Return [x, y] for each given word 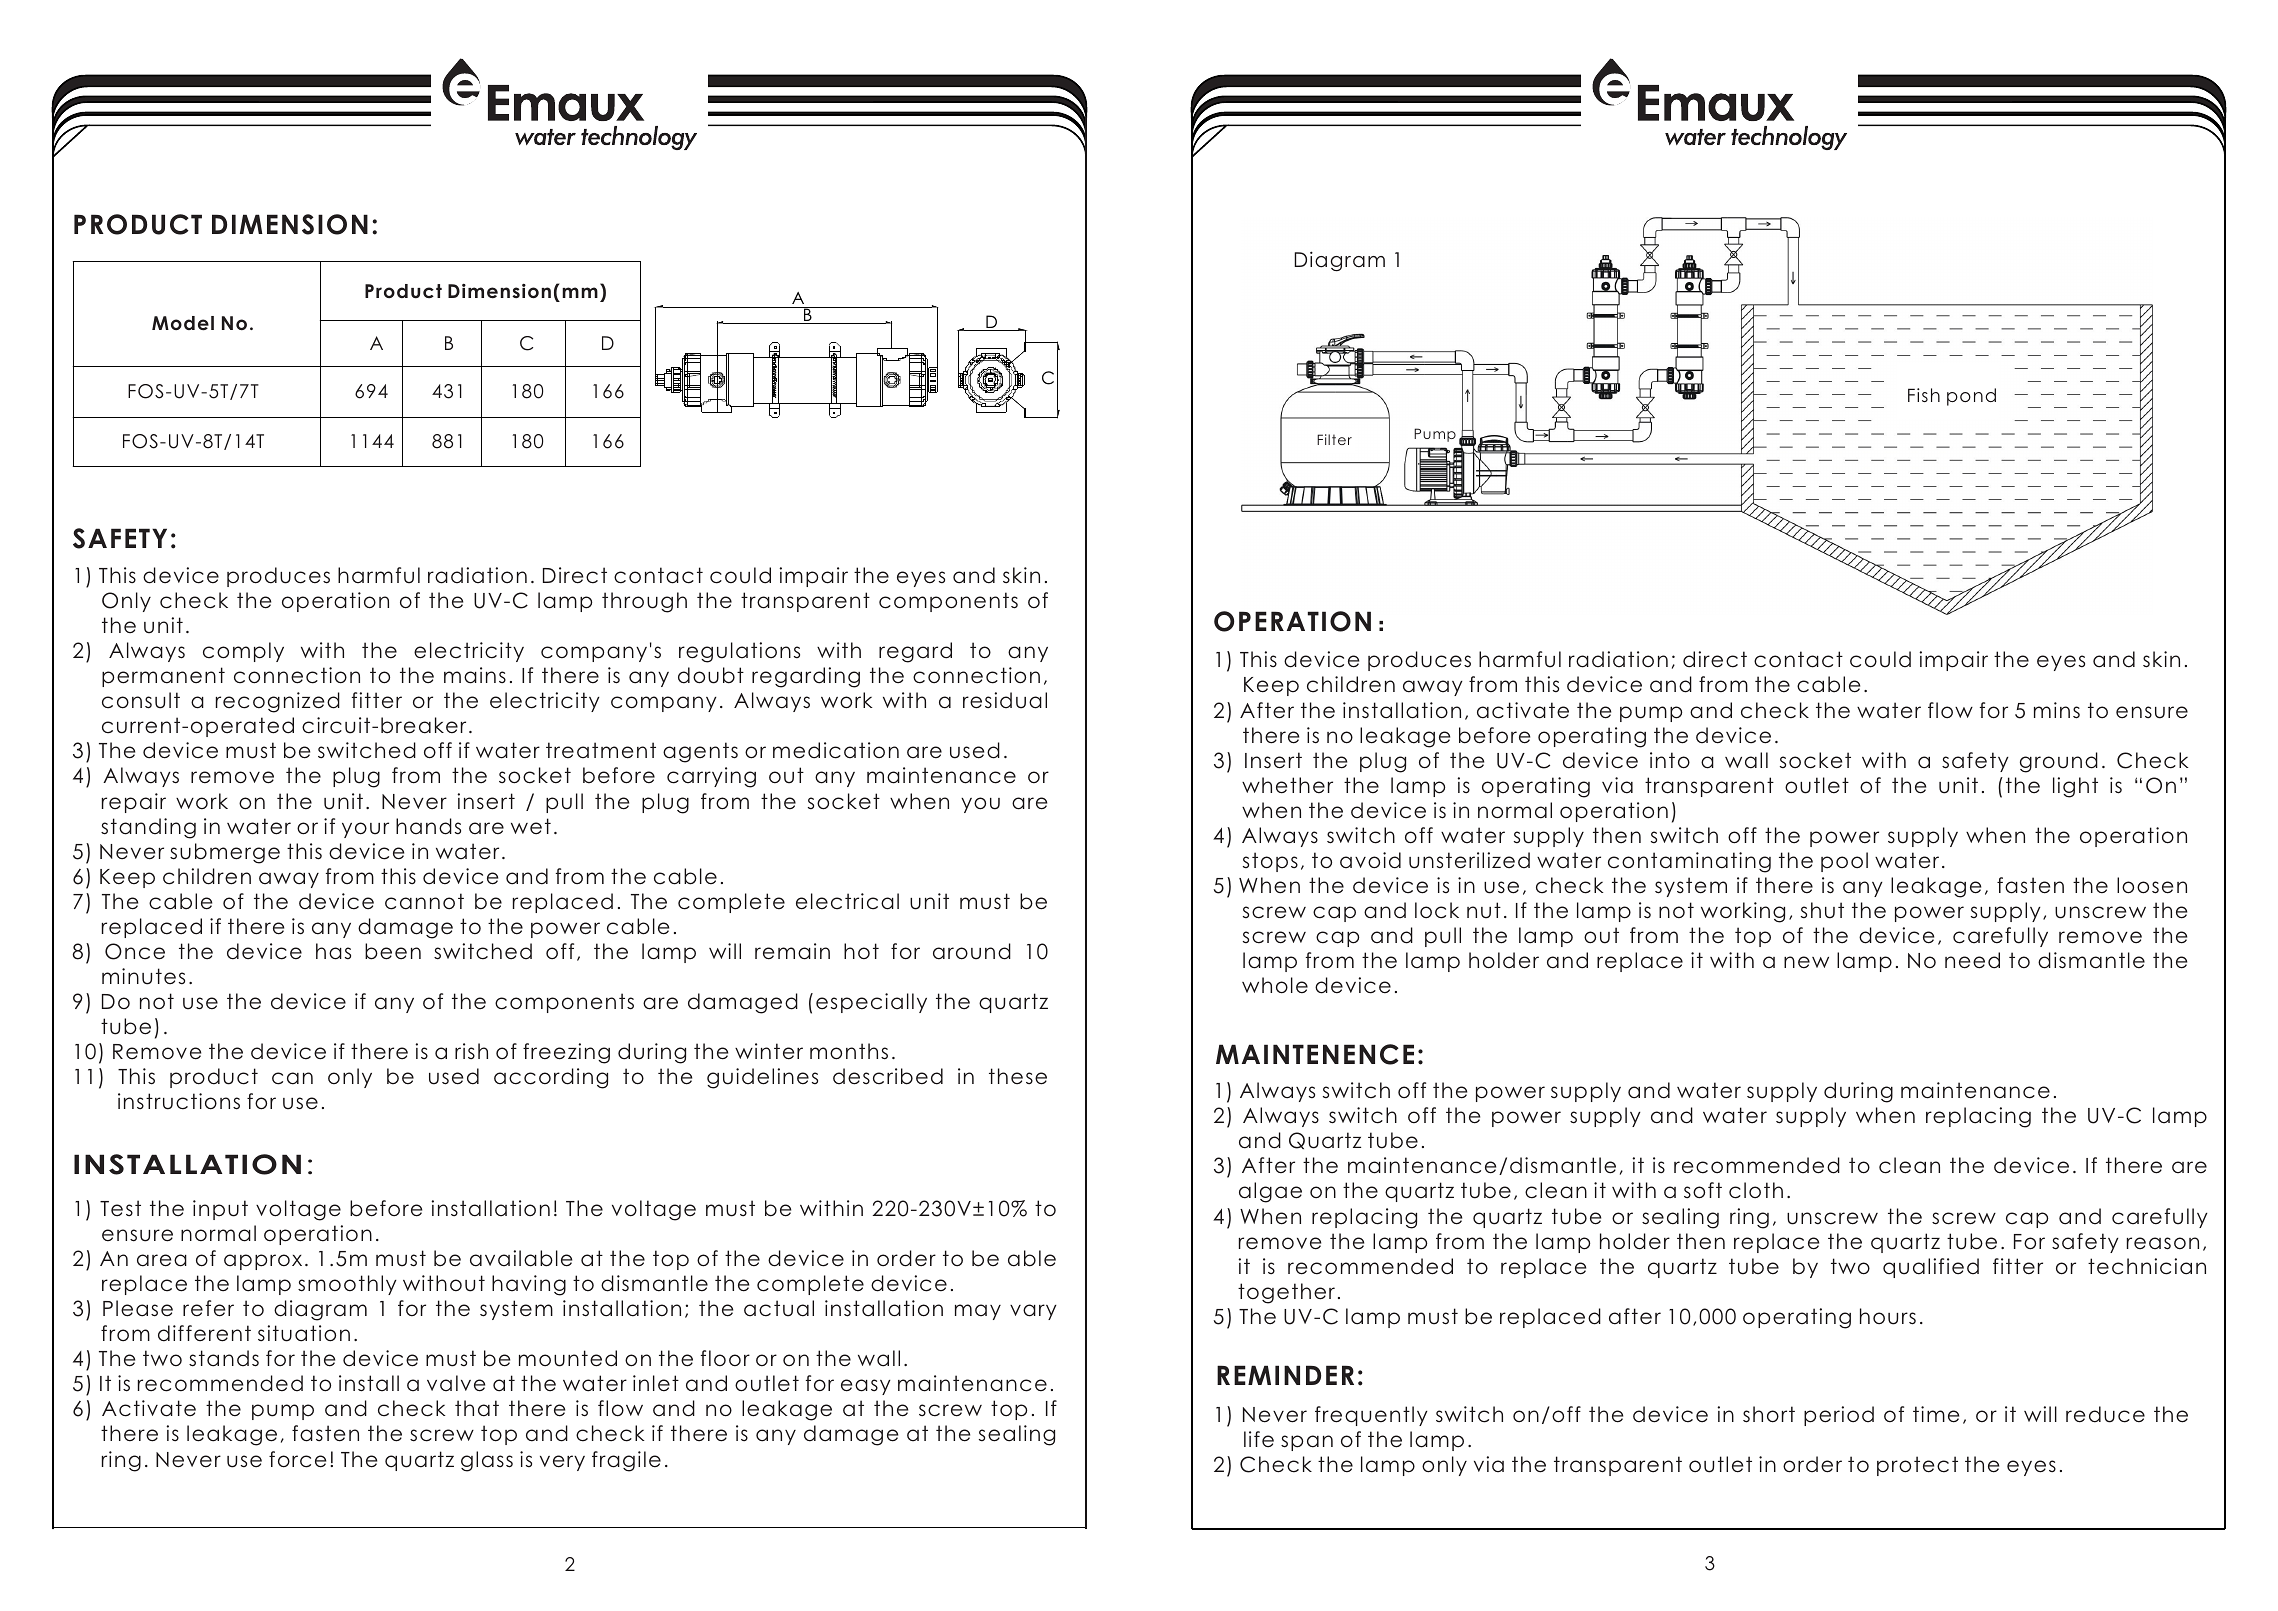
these [1018, 1076]
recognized [278, 702]
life [1259, 1439]
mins [2057, 710]
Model [183, 323]
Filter [1334, 439]
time [1936, 1414]
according [551, 1078]
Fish [1924, 395]
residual [1005, 700]
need [1972, 960]
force [297, 1459]
